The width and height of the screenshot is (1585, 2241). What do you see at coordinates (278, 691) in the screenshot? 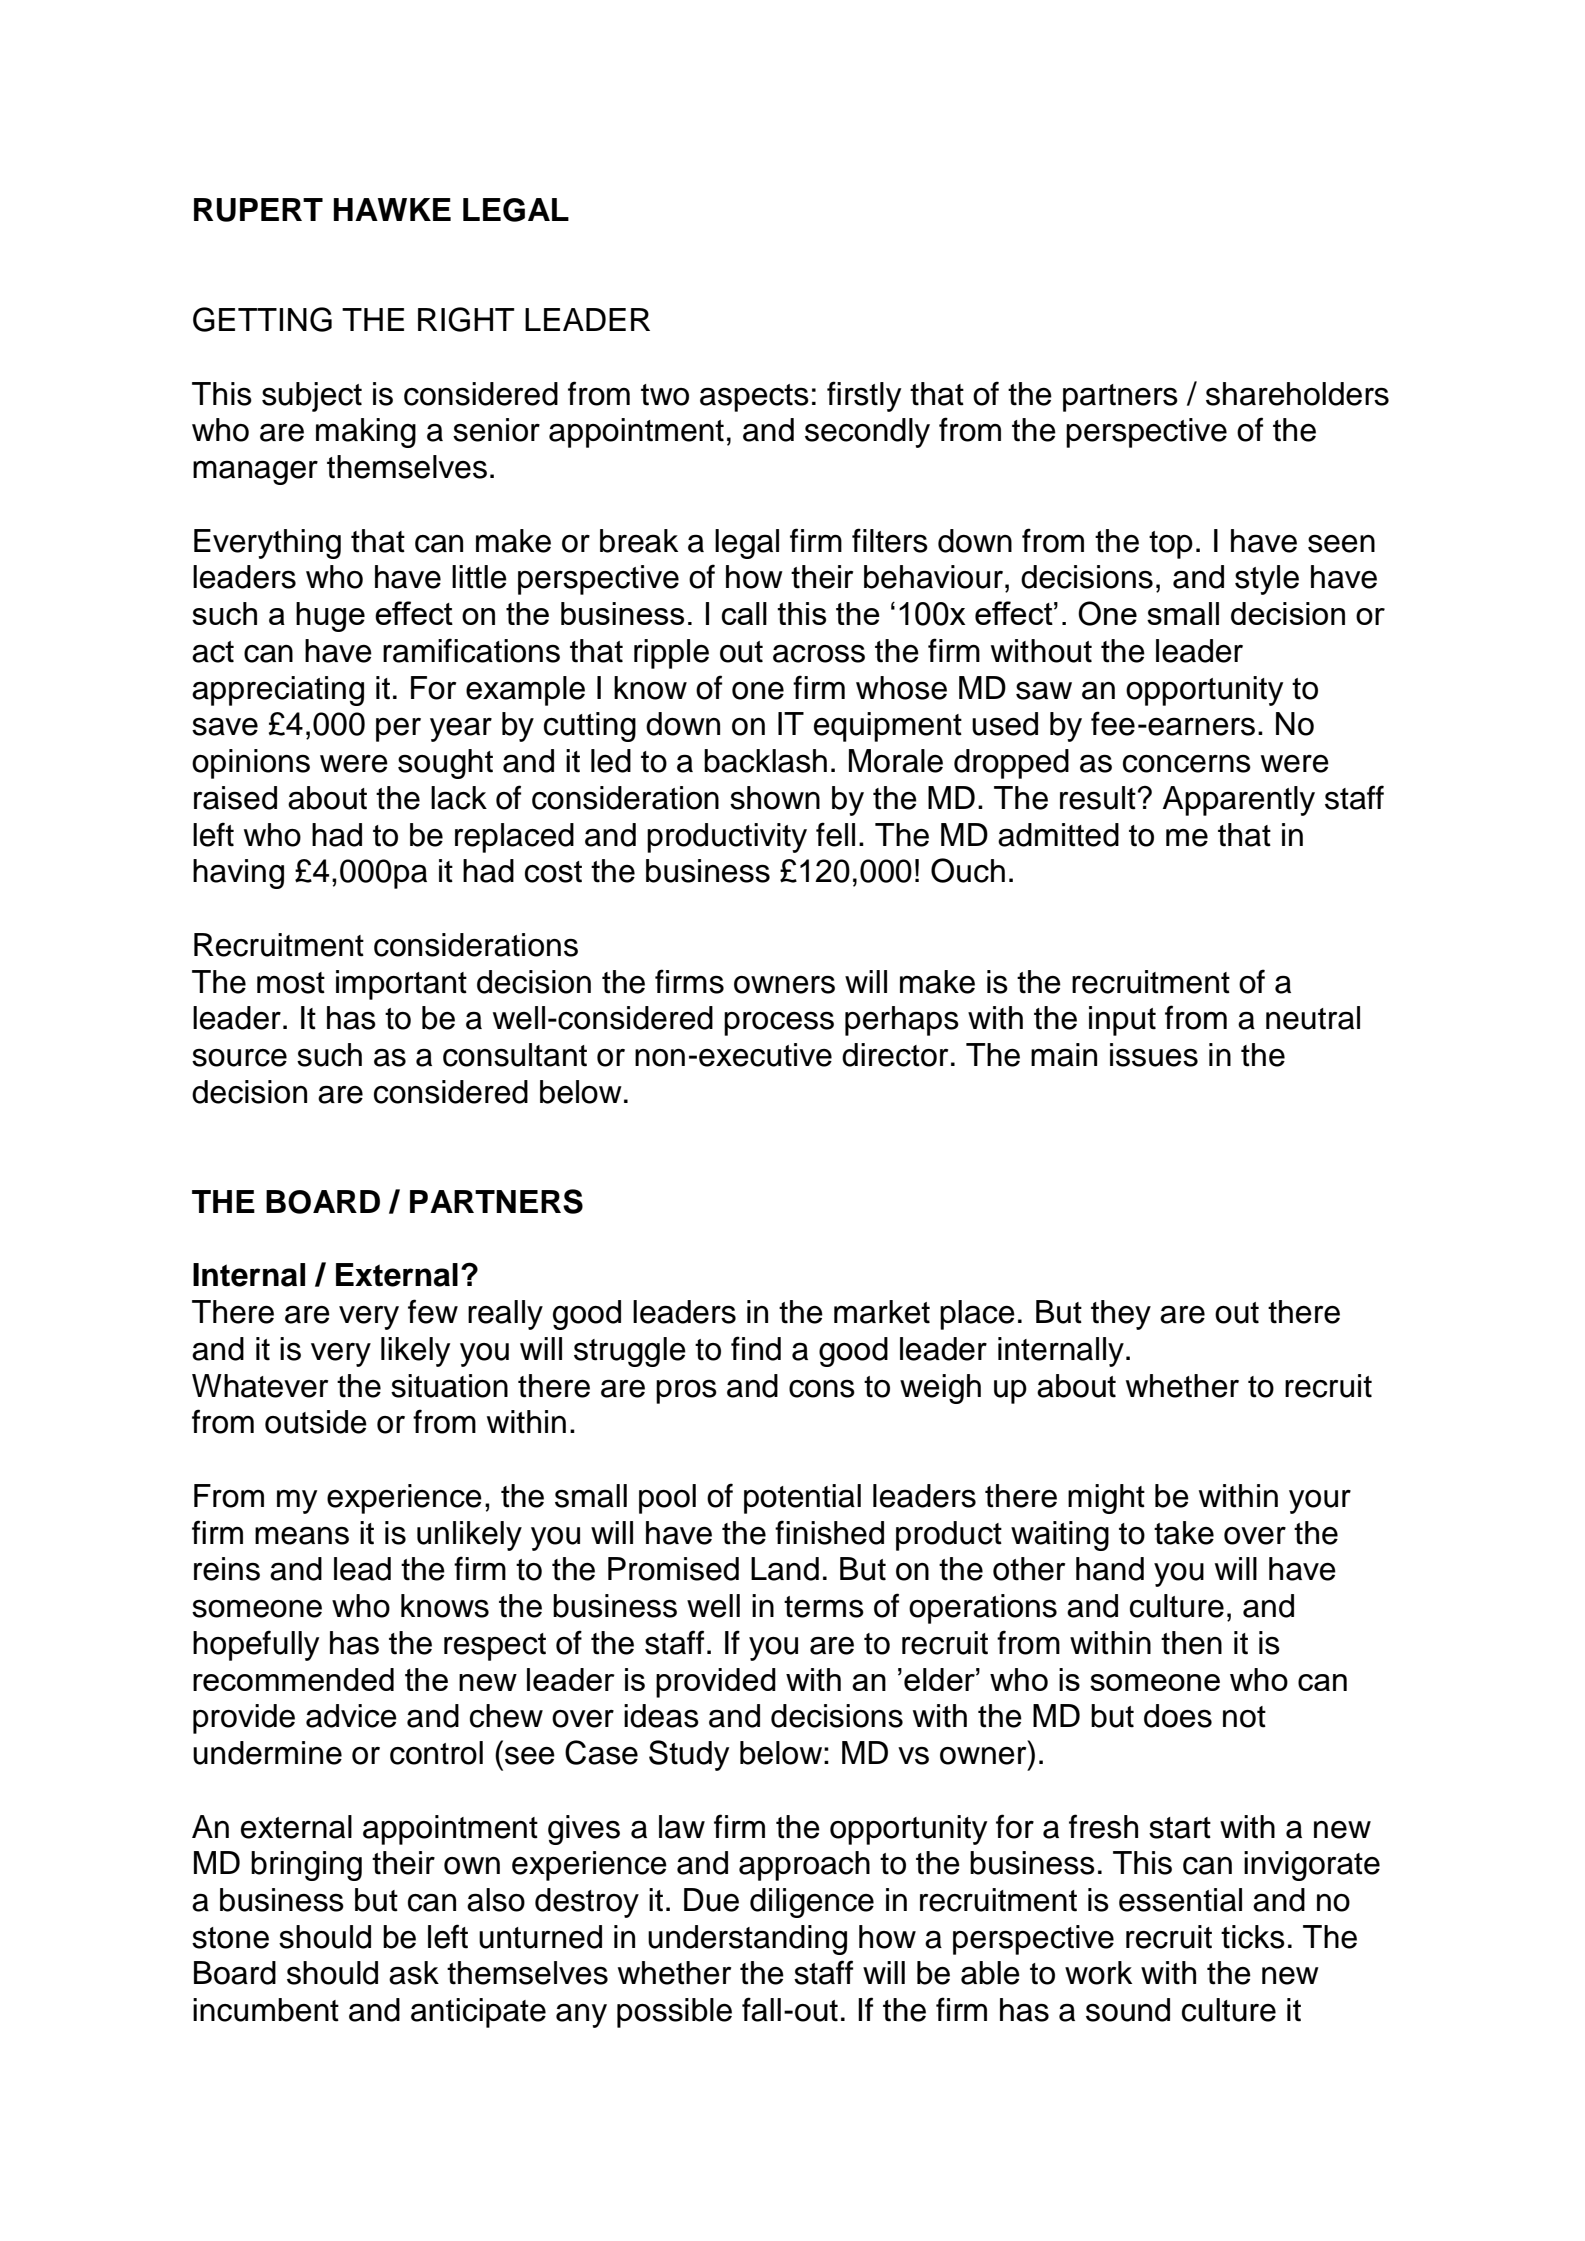
I see `appreciating` at bounding box center [278, 691].
